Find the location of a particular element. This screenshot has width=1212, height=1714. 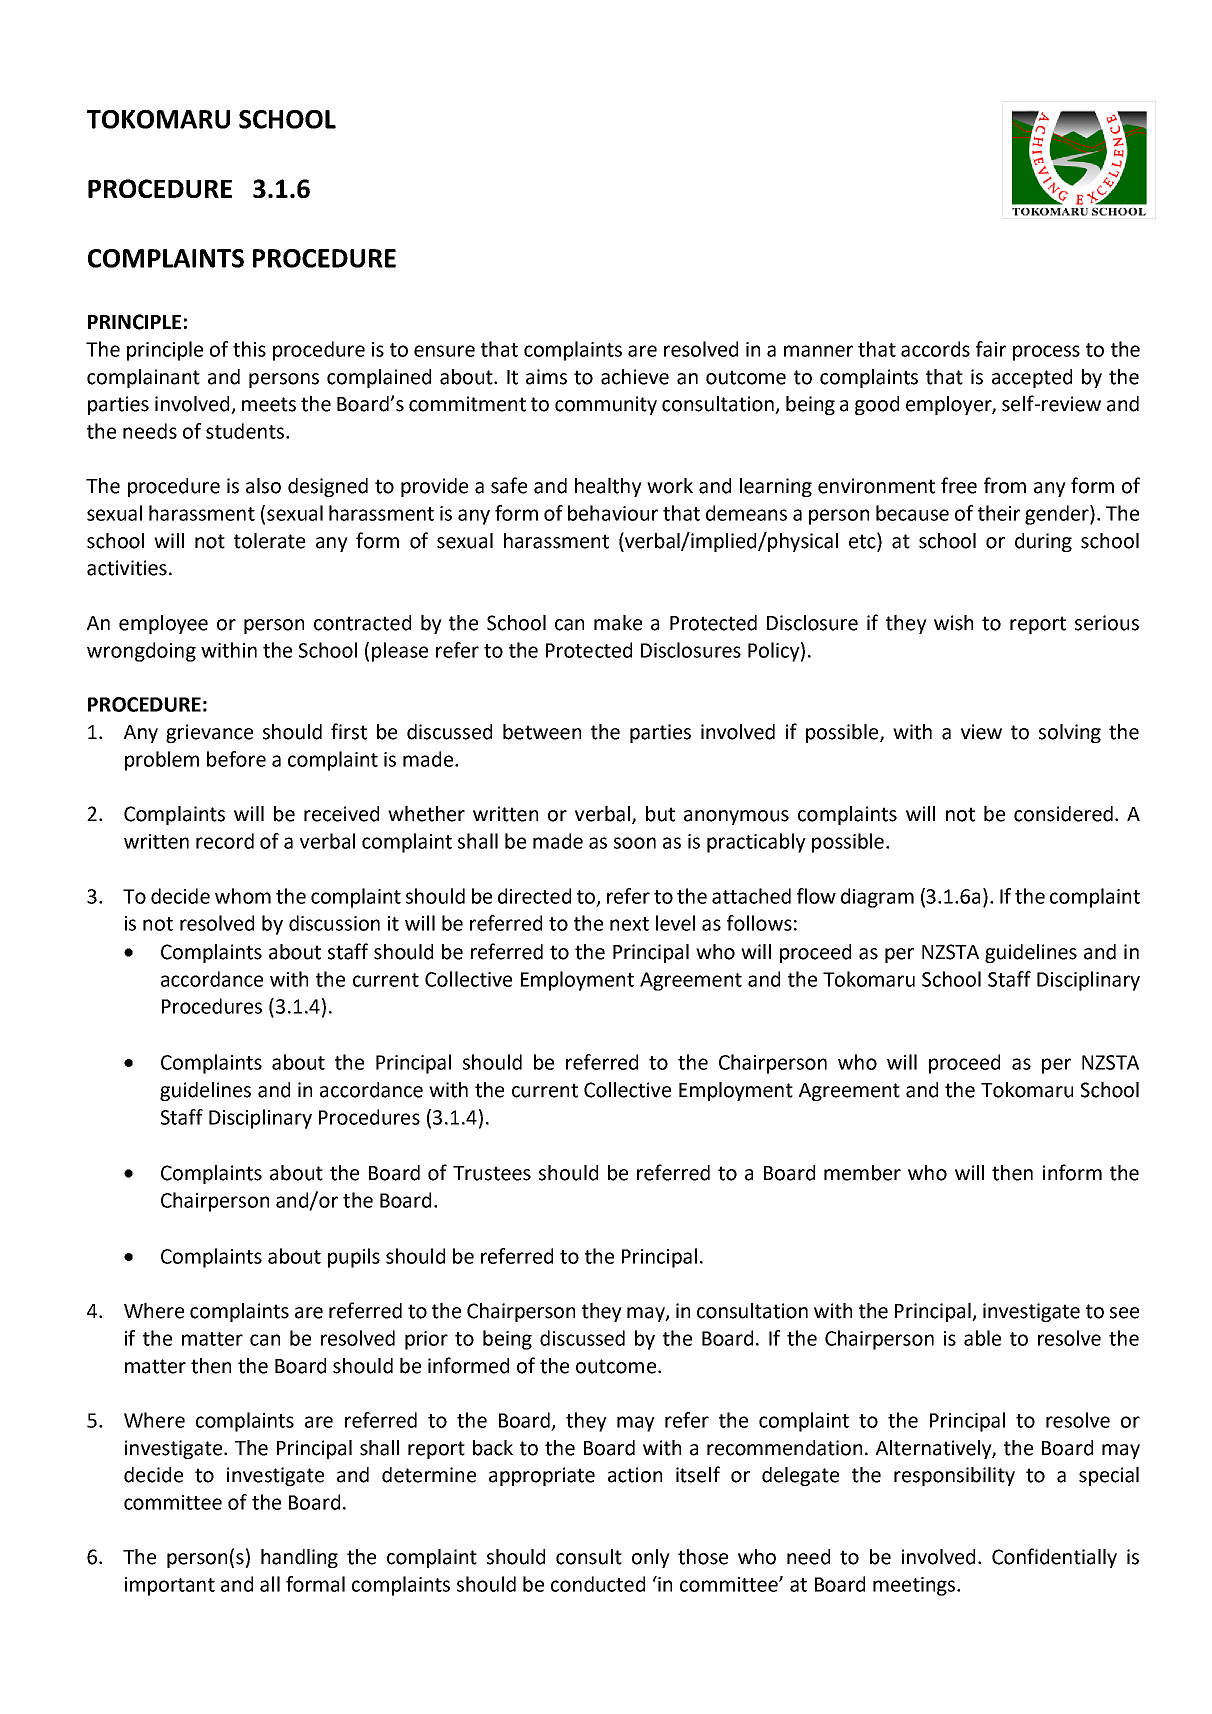

diagram is located at coordinates (877, 898).
